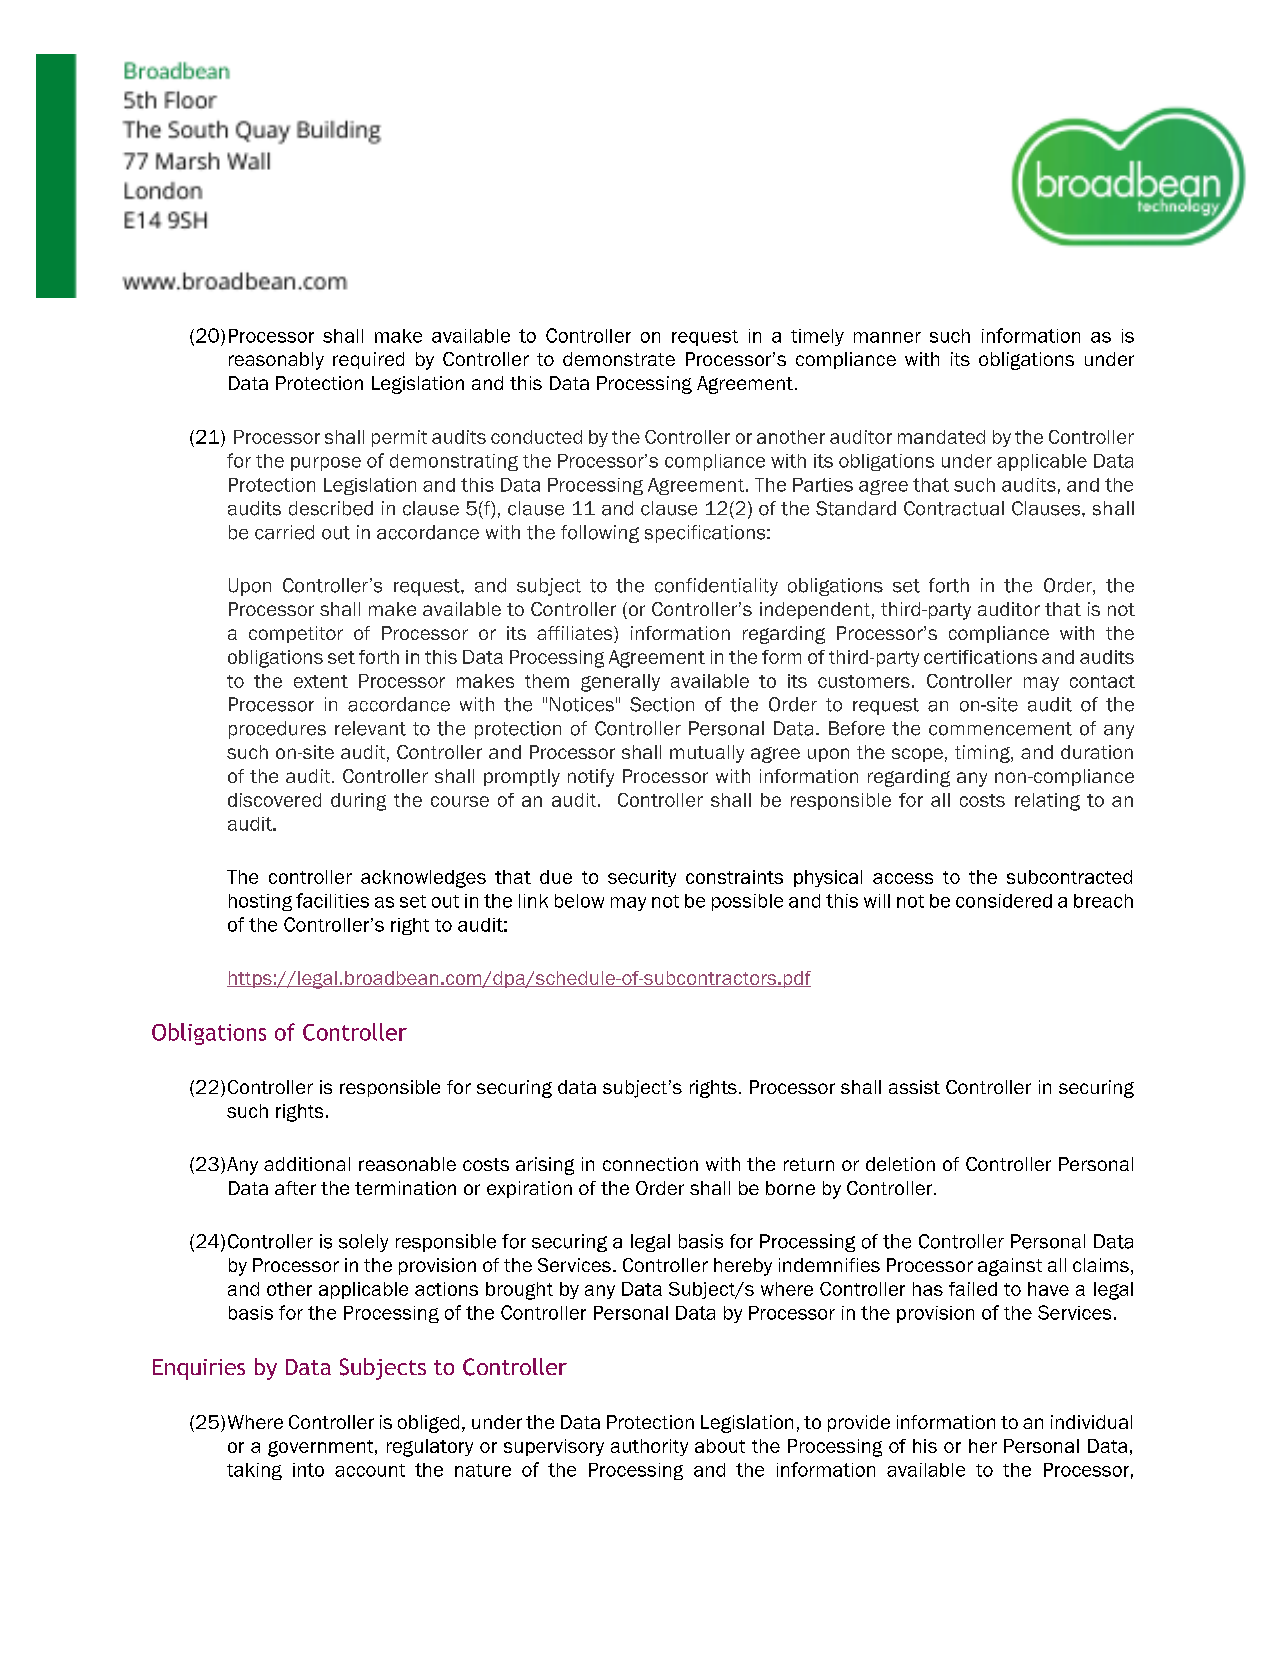 Image resolution: width=1286 pixels, height=1664 pixels. I want to click on mandated, so click(941, 437).
